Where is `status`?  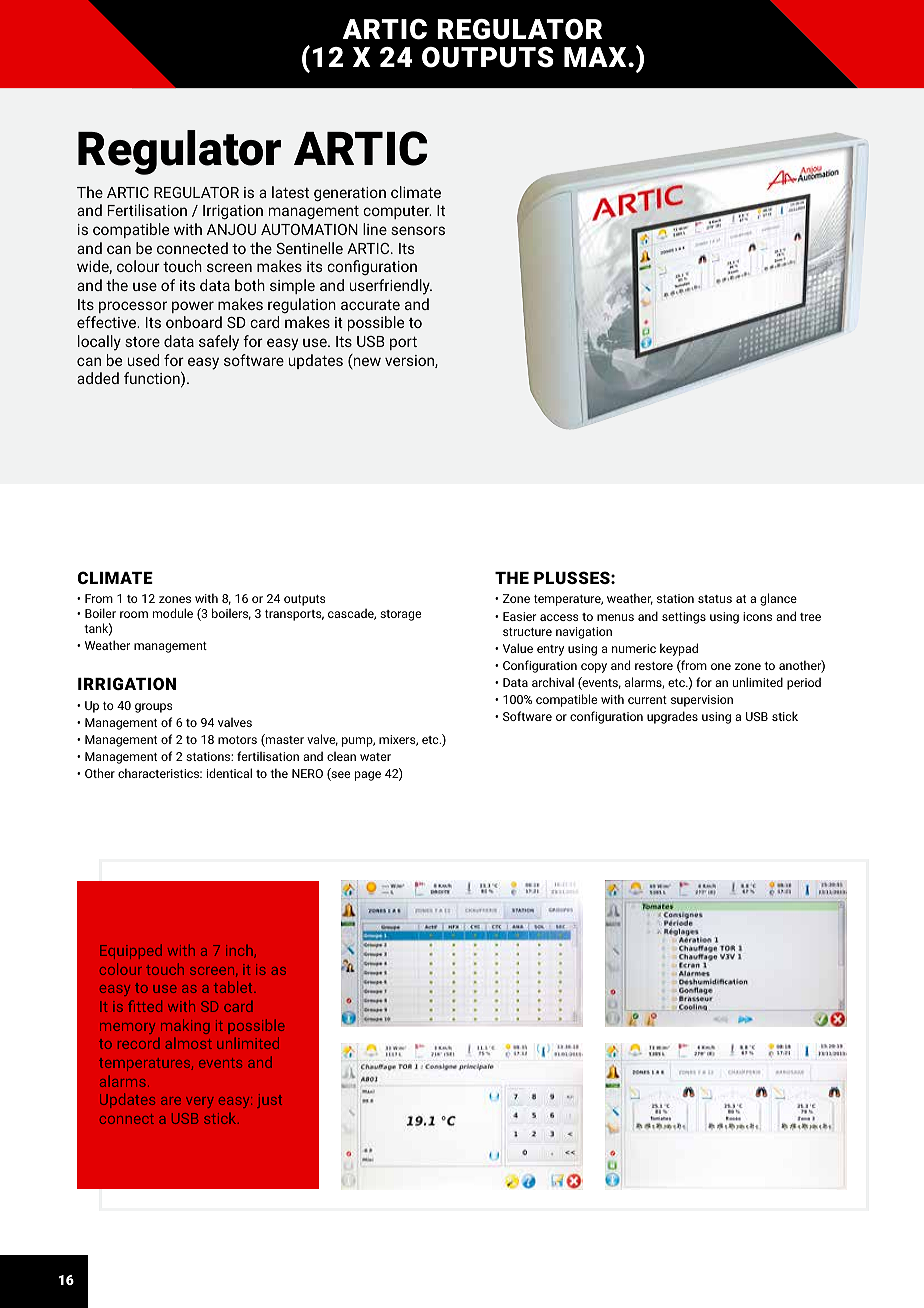 status is located at coordinates (715, 599).
